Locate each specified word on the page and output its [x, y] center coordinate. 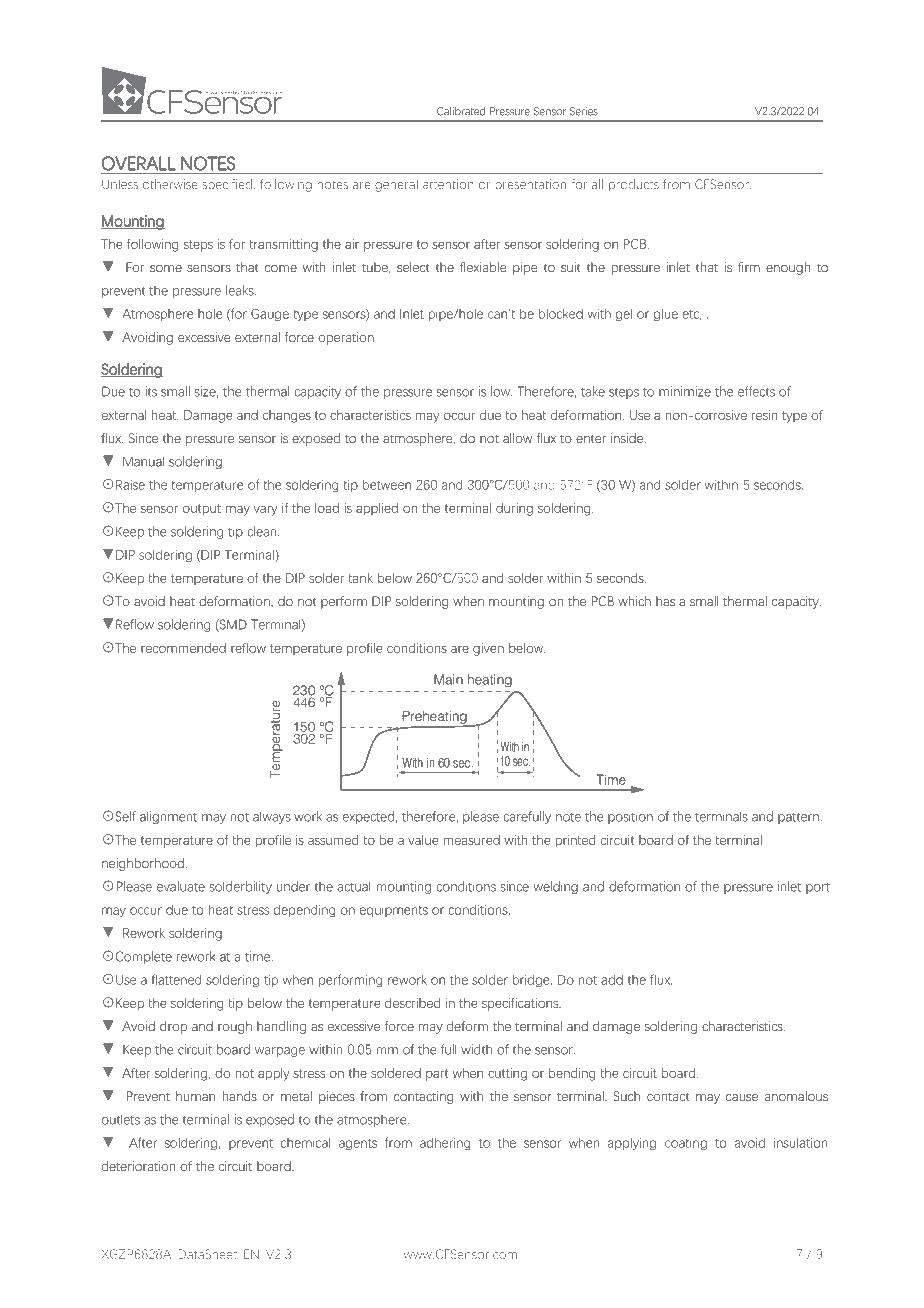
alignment [168, 817]
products [634, 185]
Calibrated [461, 111]
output [202, 510]
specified [227, 185]
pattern [798, 818]
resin [764, 415]
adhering [445, 1144]
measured [472, 840]
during [514, 509]
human [195, 1096]
